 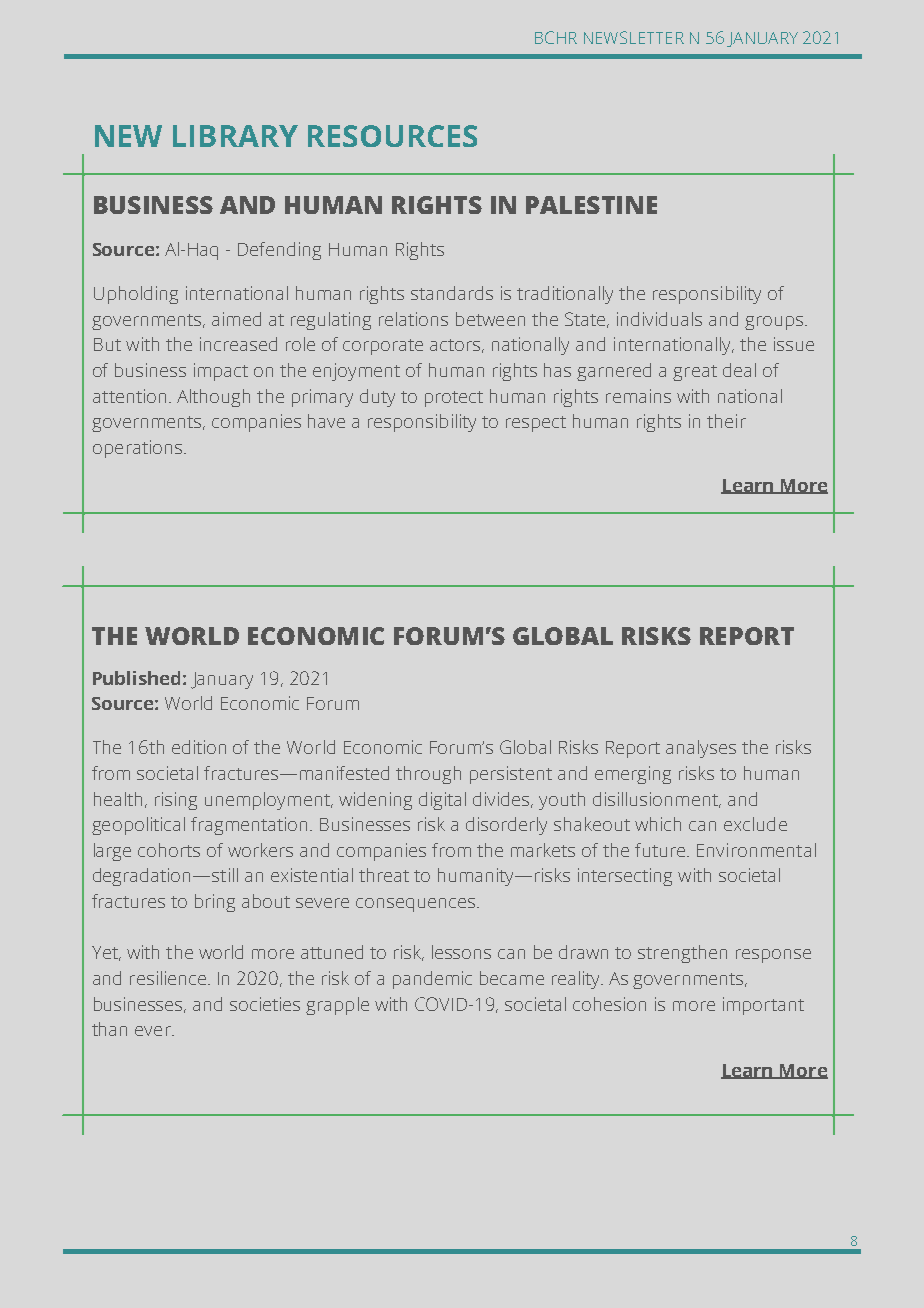 I want to click on analyses, so click(x=701, y=749).
